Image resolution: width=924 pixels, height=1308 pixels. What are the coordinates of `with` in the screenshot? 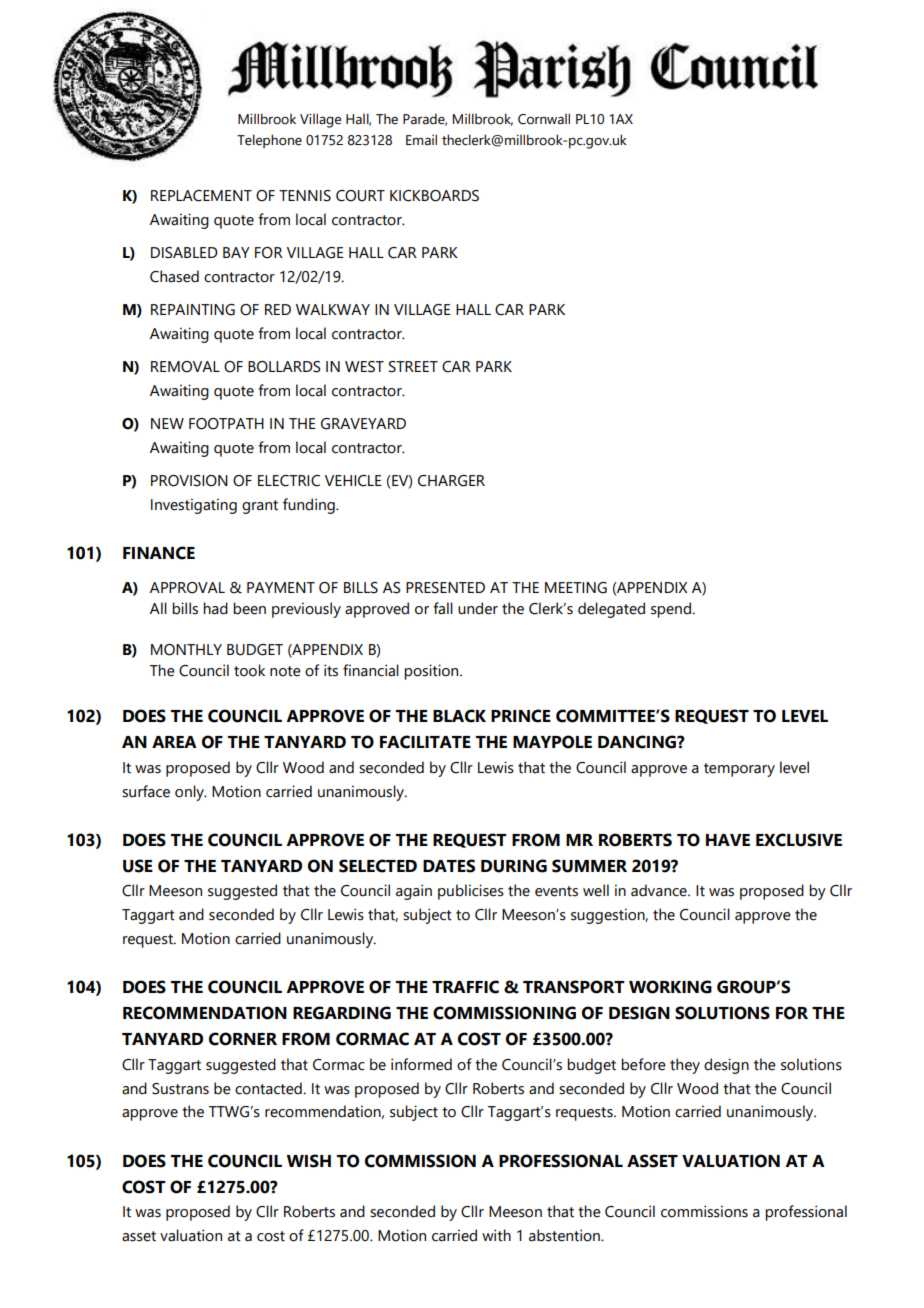 It's located at (496, 1235).
